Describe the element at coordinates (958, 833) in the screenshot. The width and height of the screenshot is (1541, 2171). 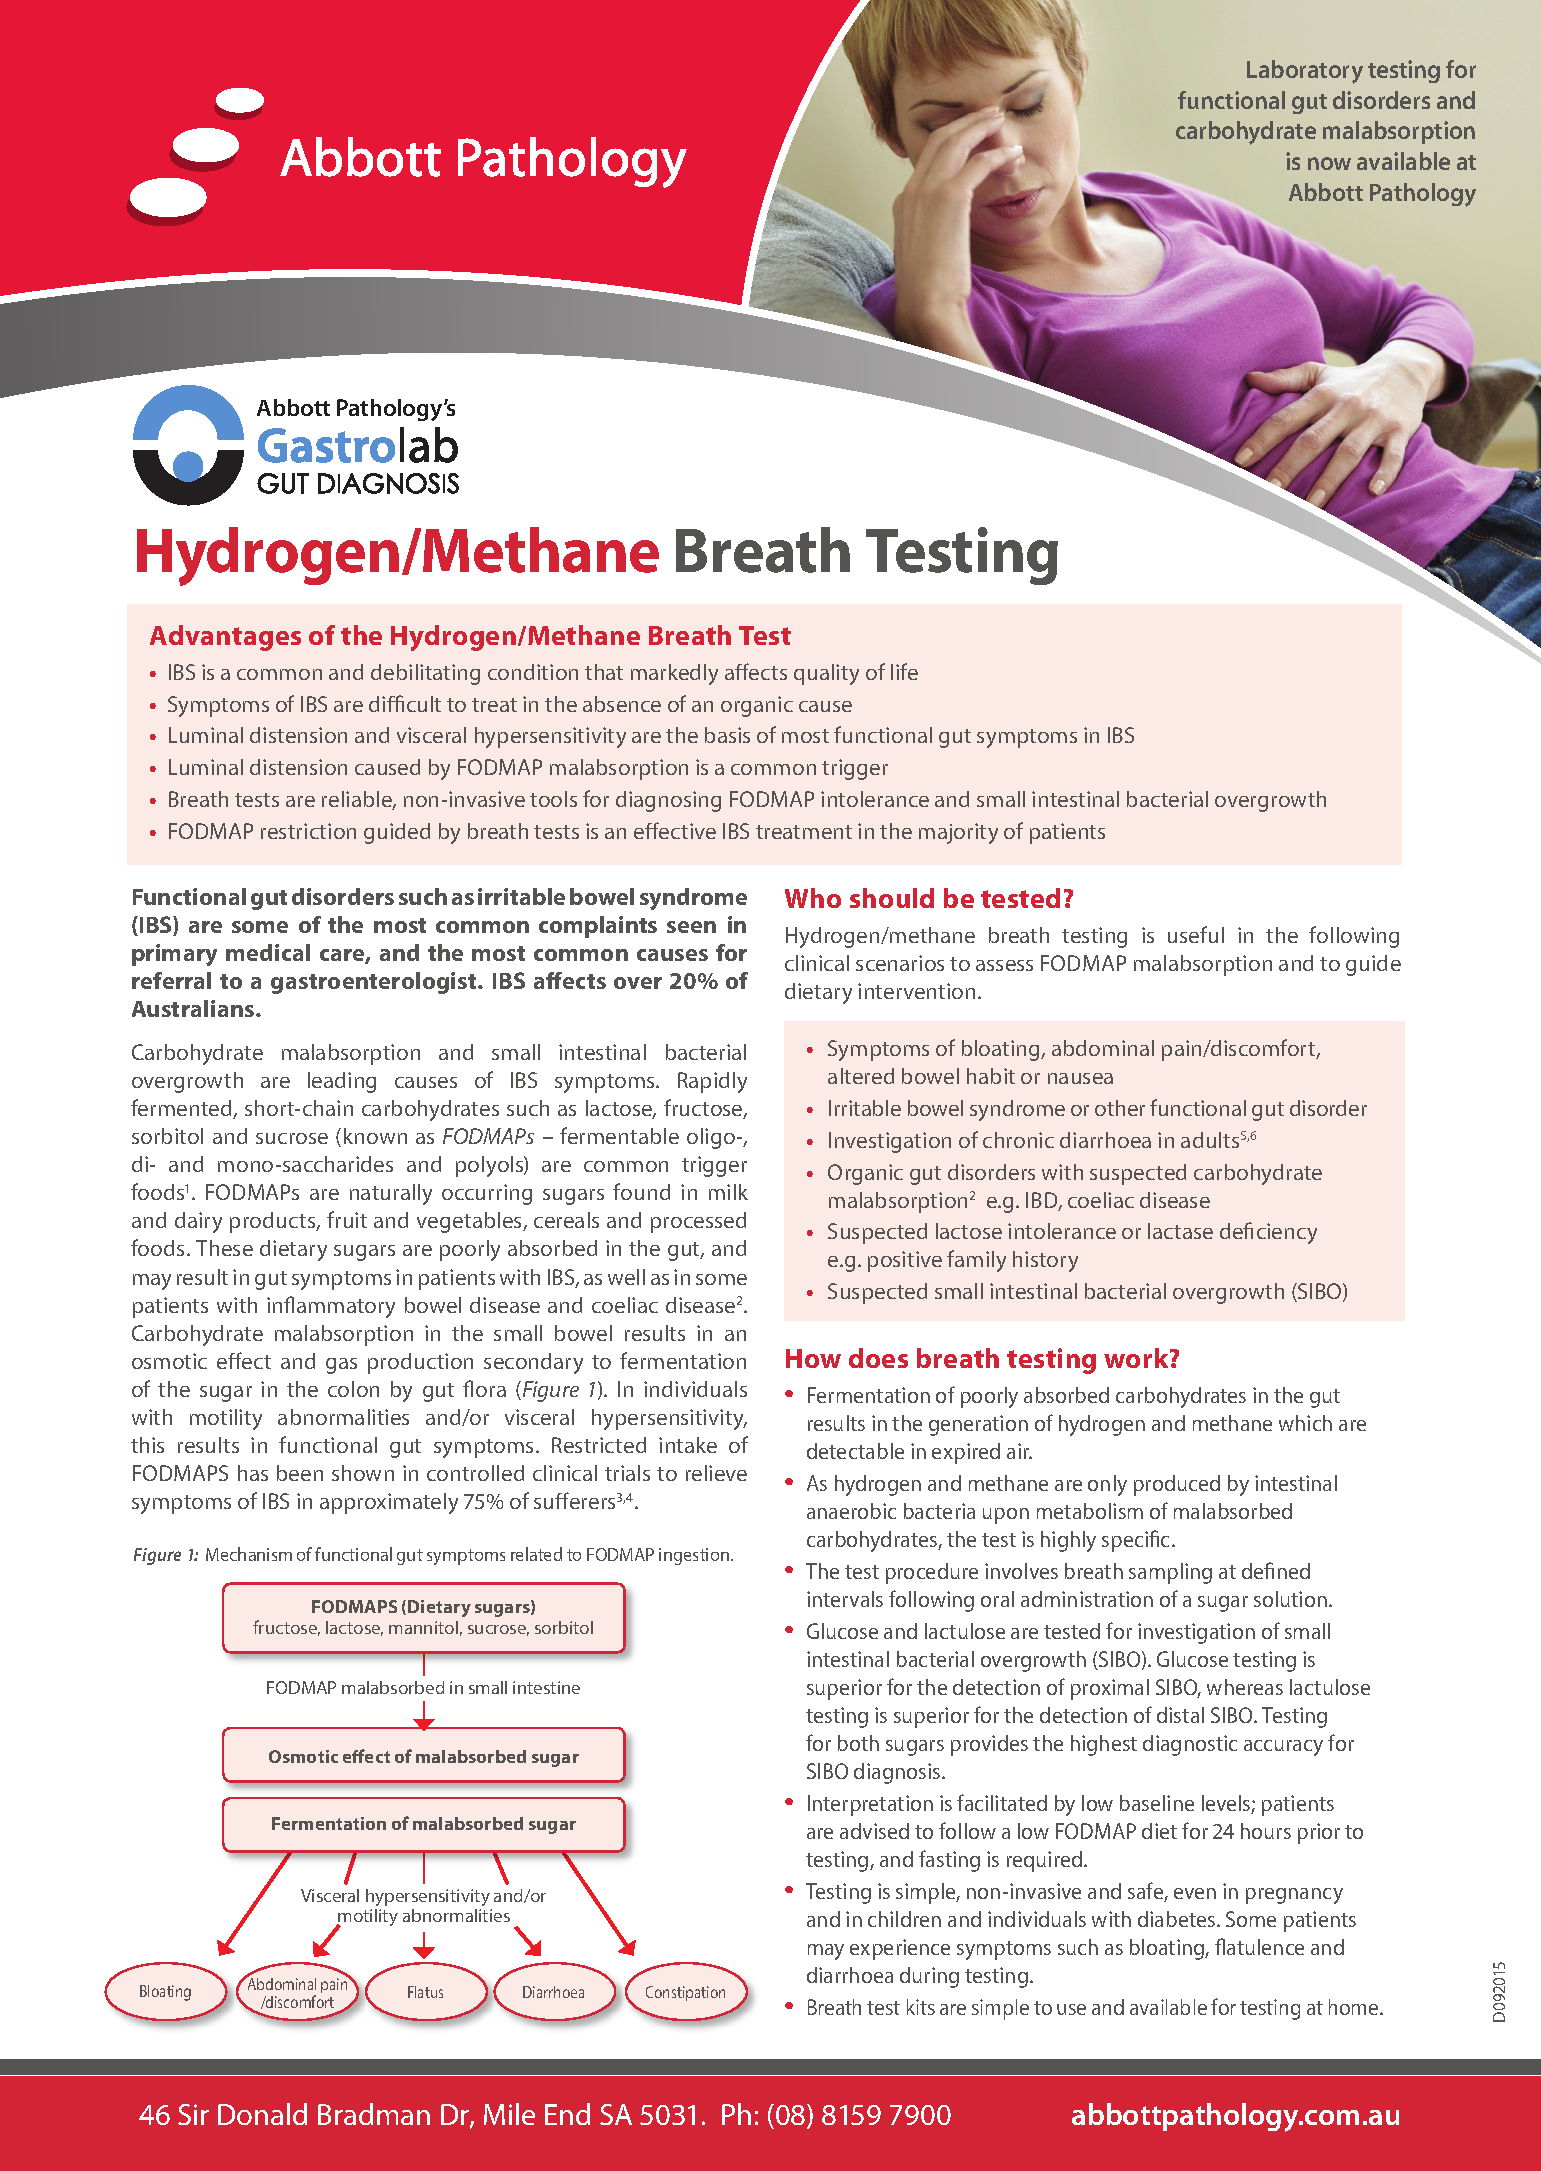
I see `majority` at that location.
